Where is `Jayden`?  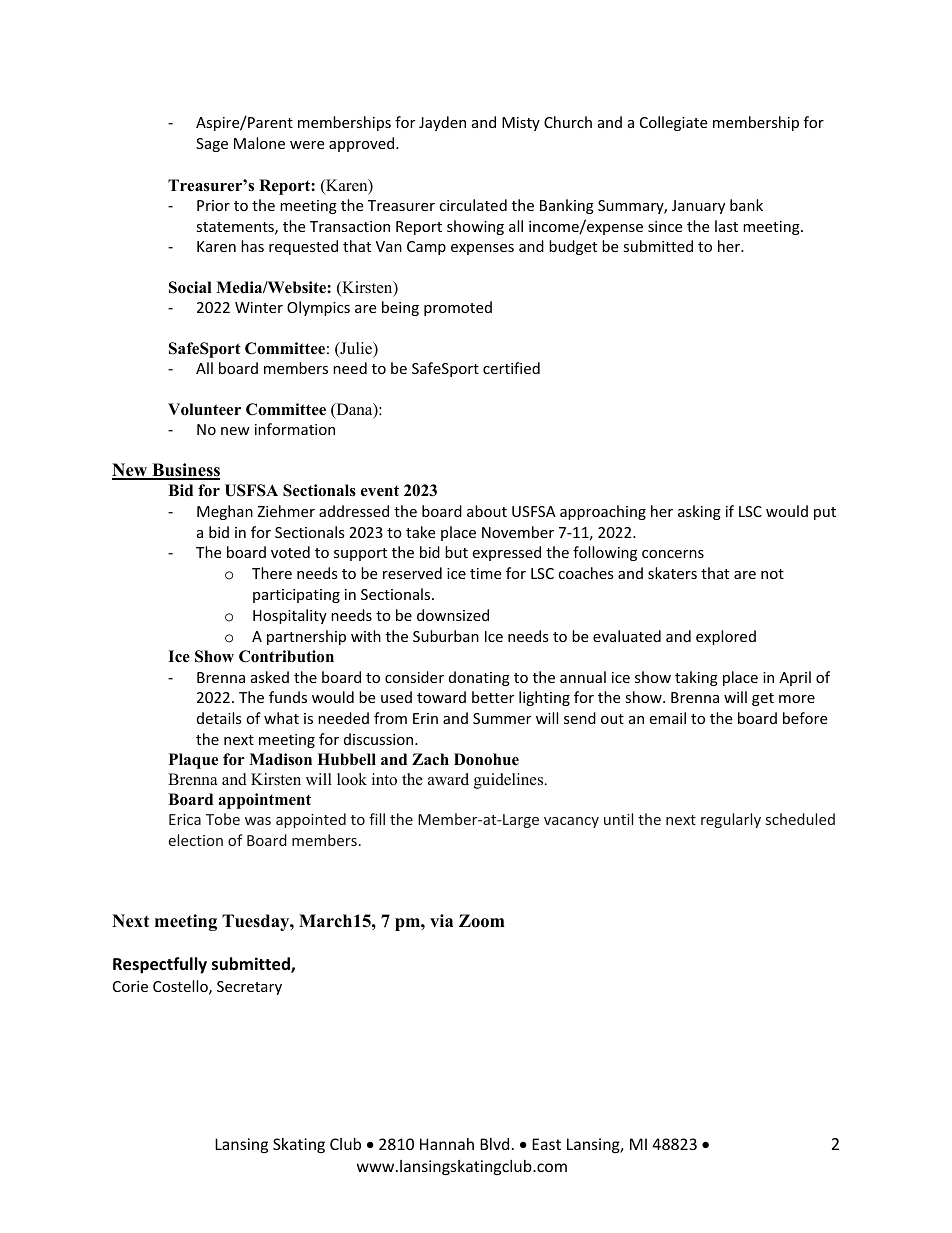 Jayden is located at coordinates (442, 123).
